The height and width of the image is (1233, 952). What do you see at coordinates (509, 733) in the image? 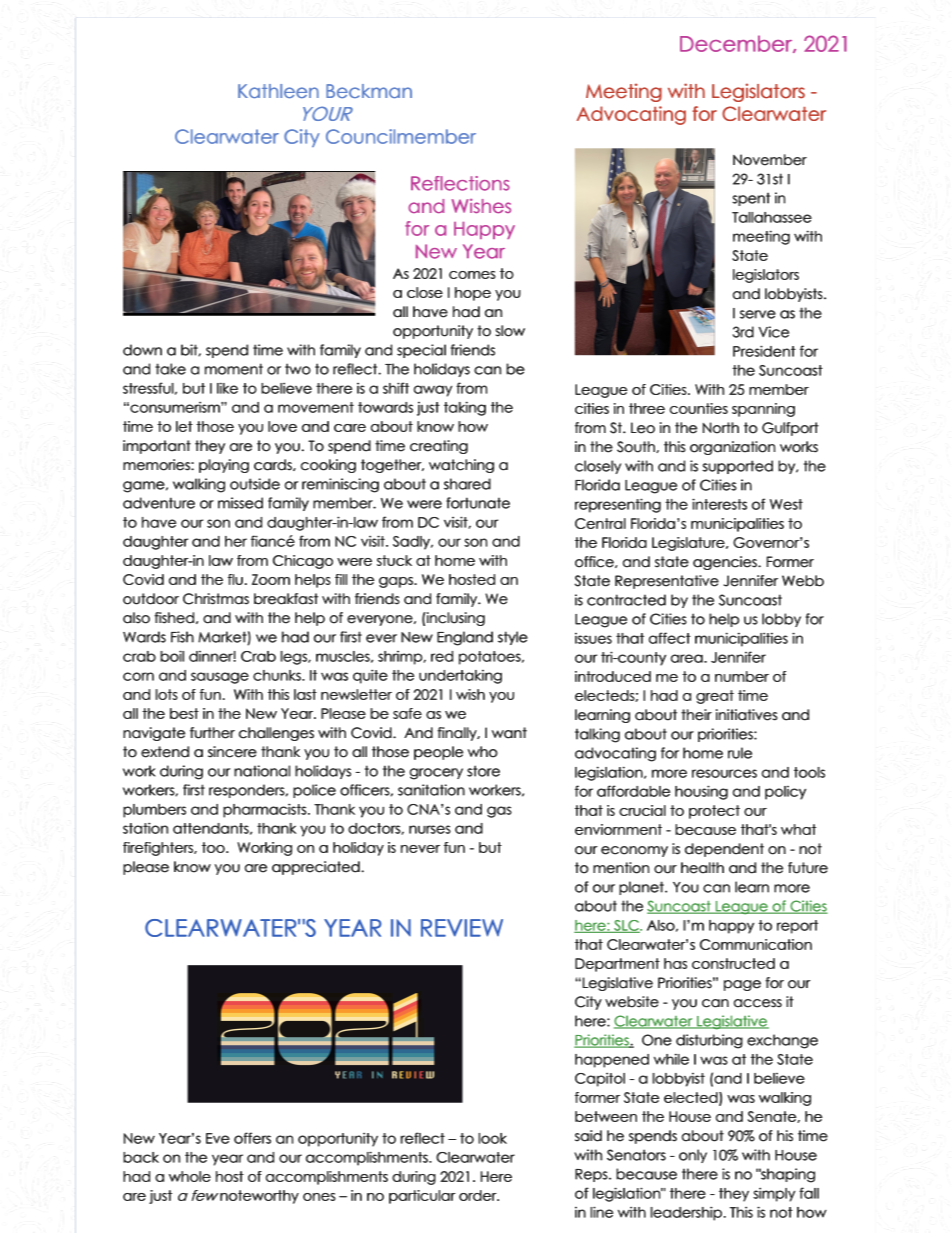
I see `want` at bounding box center [509, 733].
